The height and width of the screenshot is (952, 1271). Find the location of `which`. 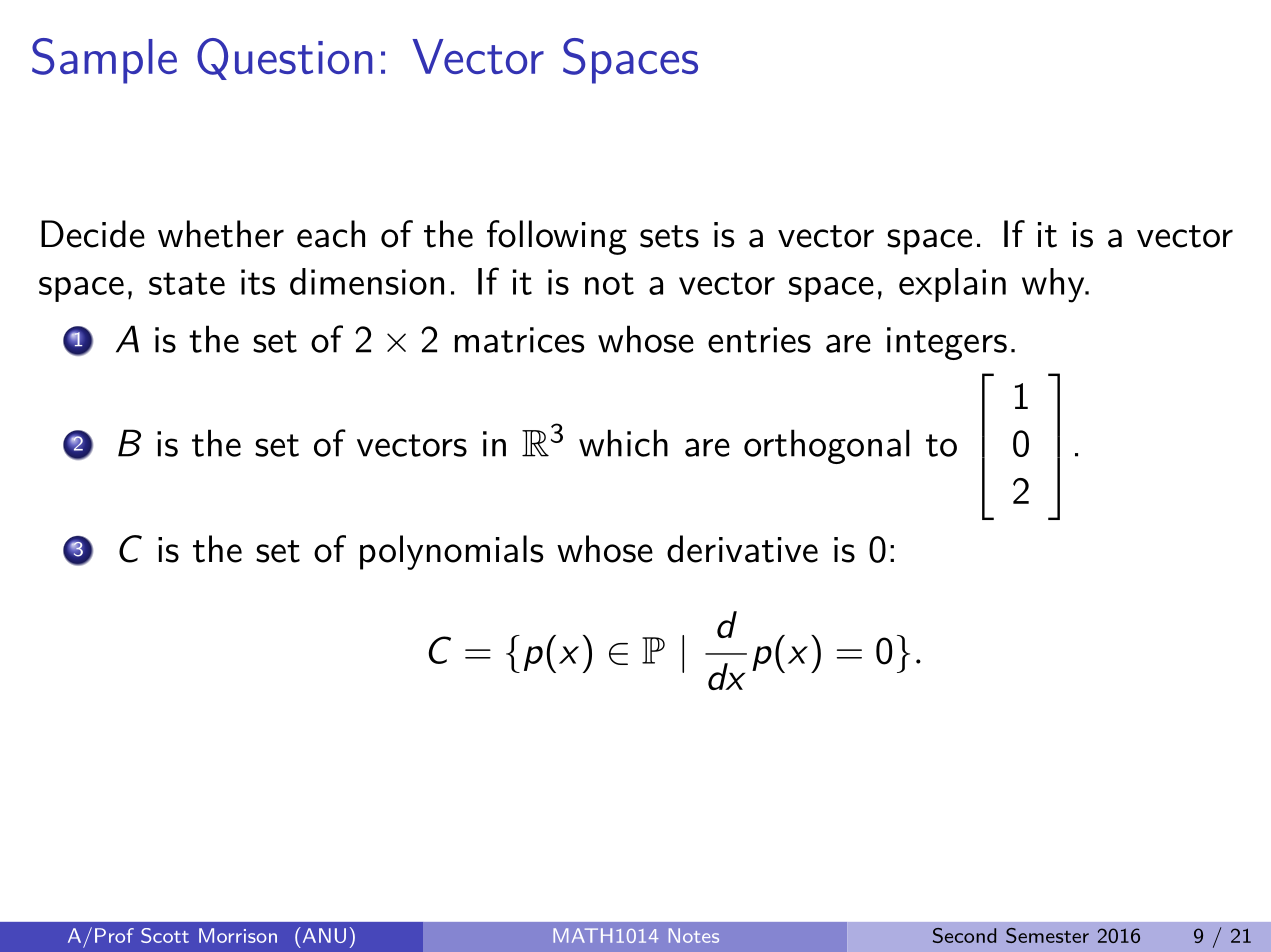

which is located at coordinates (623, 443).
